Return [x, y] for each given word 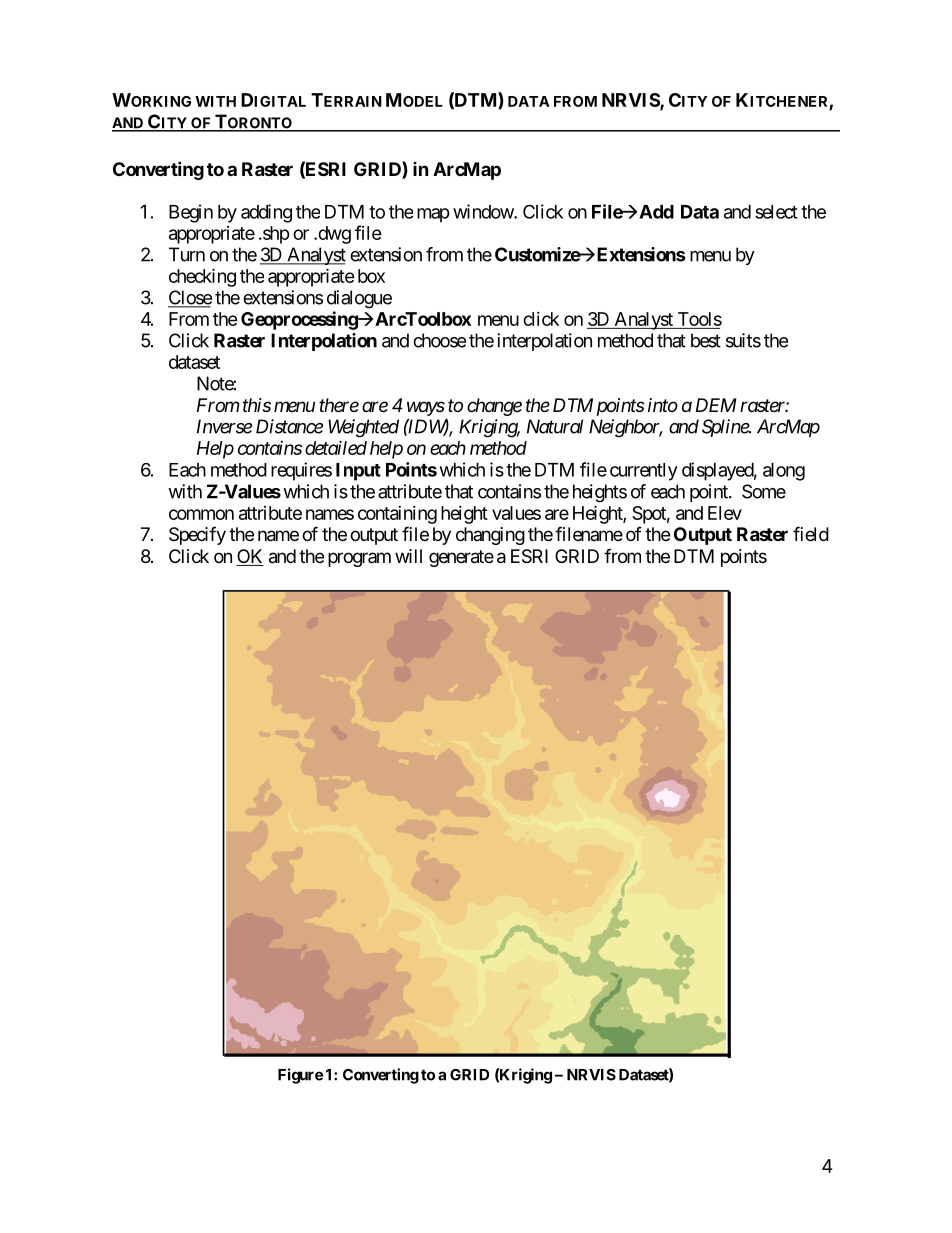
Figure [300, 1076]
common [201, 514]
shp [275, 235]
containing [397, 515]
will [408, 556]
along [784, 472]
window [484, 211]
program [359, 559]
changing [490, 536]
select [776, 212]
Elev [725, 513]
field [811, 533]
